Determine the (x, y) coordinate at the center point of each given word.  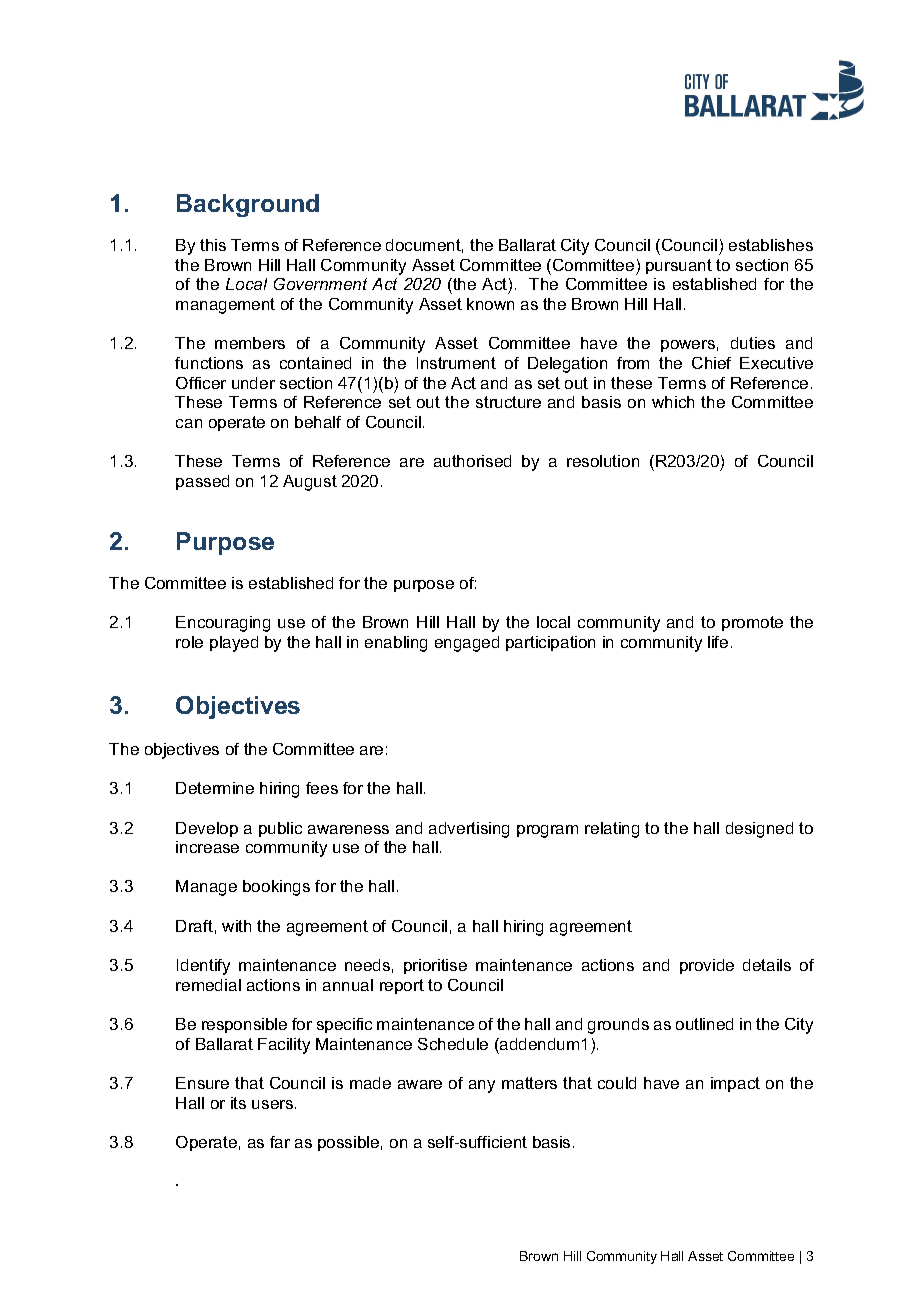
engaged (467, 644)
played (234, 644)
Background (248, 205)
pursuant (679, 266)
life (718, 642)
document (424, 246)
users (274, 1104)
